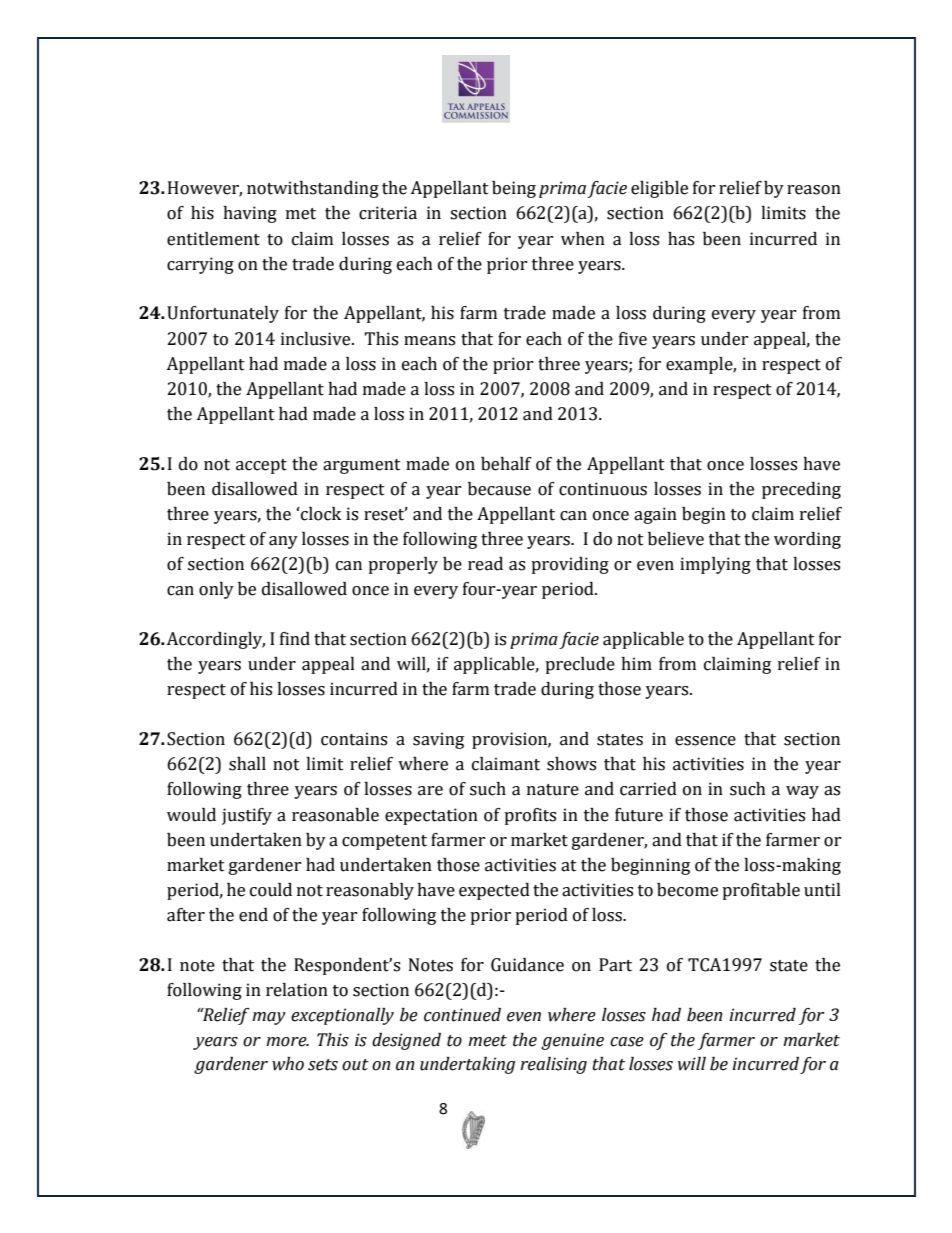 Image resolution: width=952 pixels, height=1233 pixels. I want to click on being, so click(514, 189).
